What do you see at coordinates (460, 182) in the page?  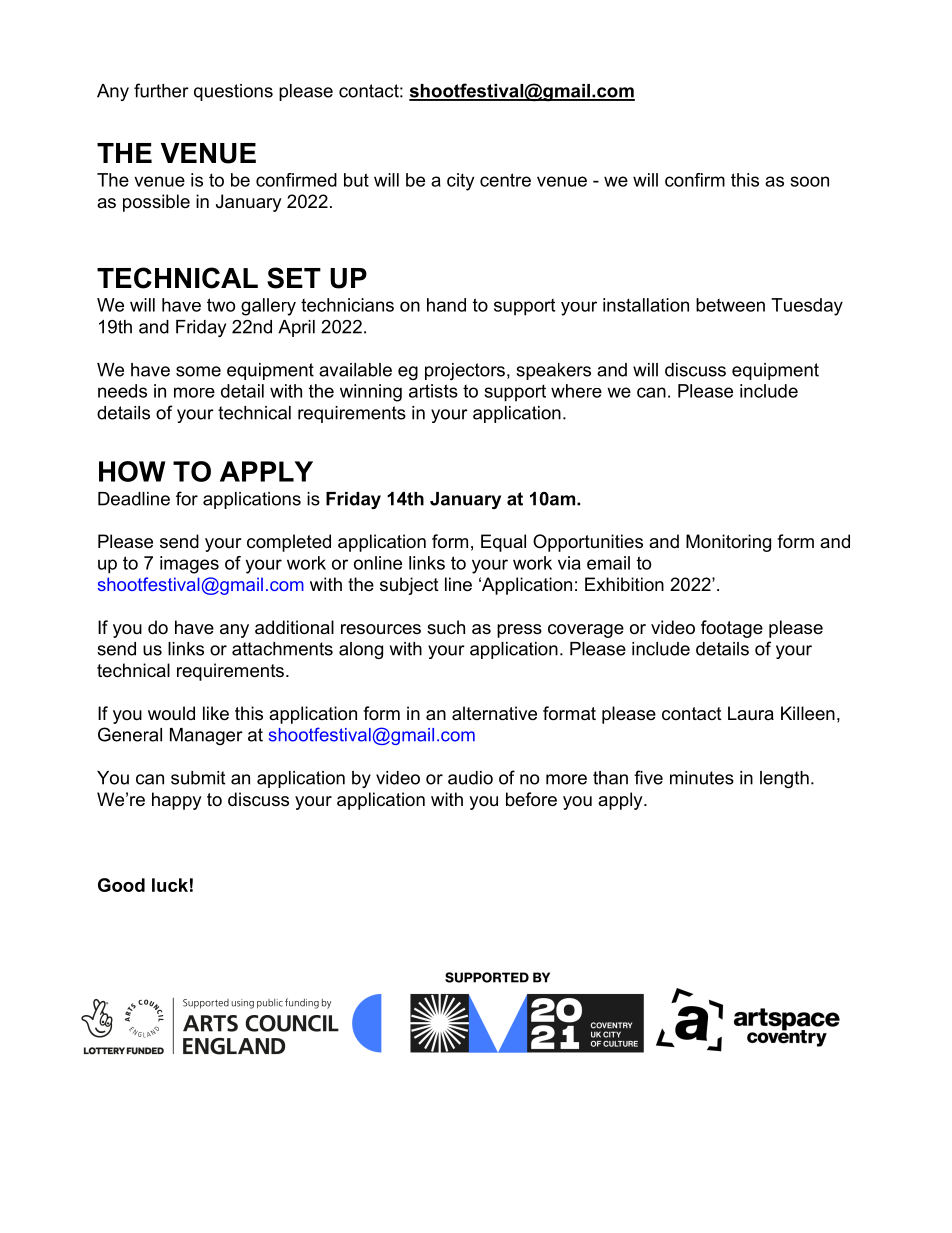 I see `city` at bounding box center [460, 182].
